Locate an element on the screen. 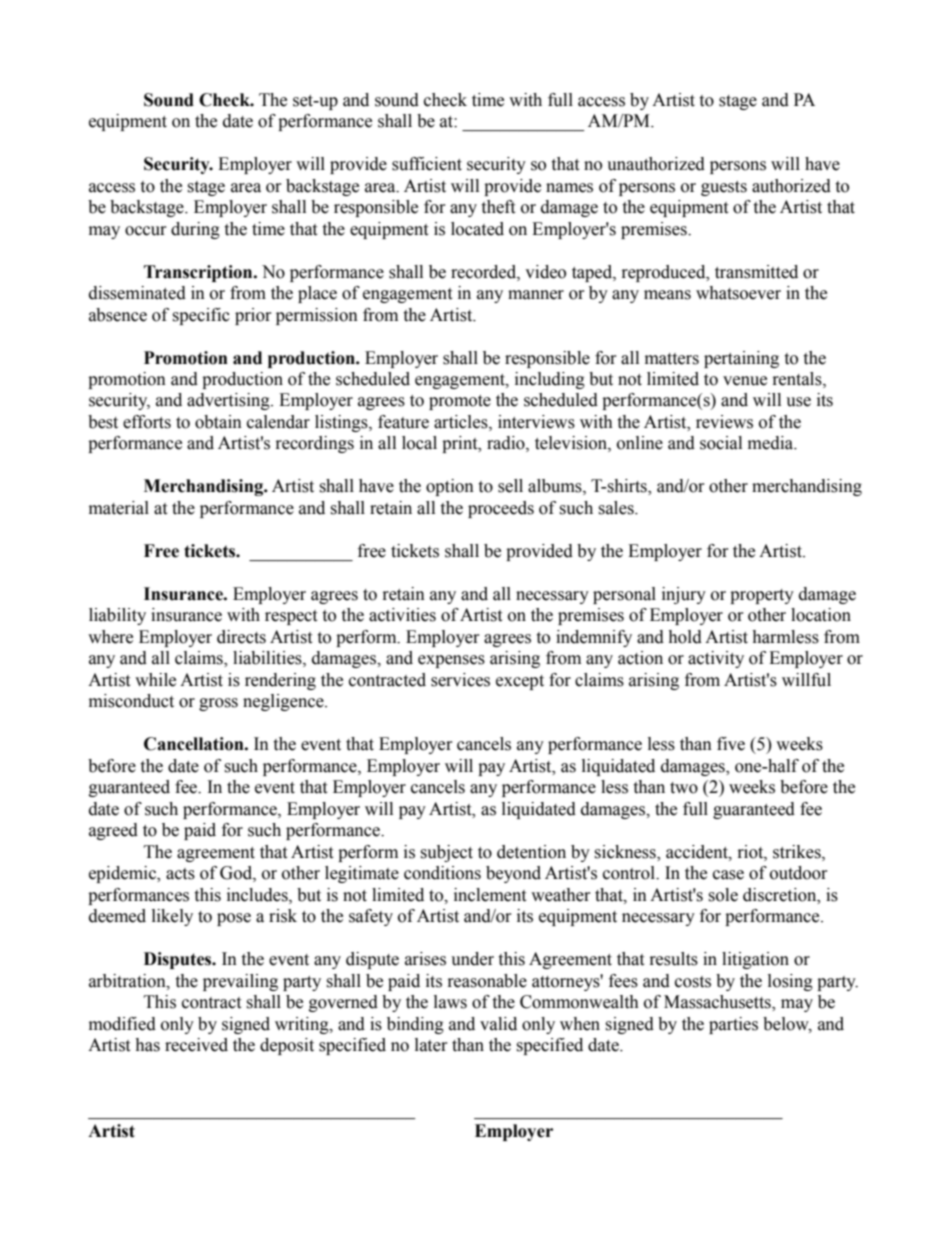  subject is located at coordinates (446, 853).
